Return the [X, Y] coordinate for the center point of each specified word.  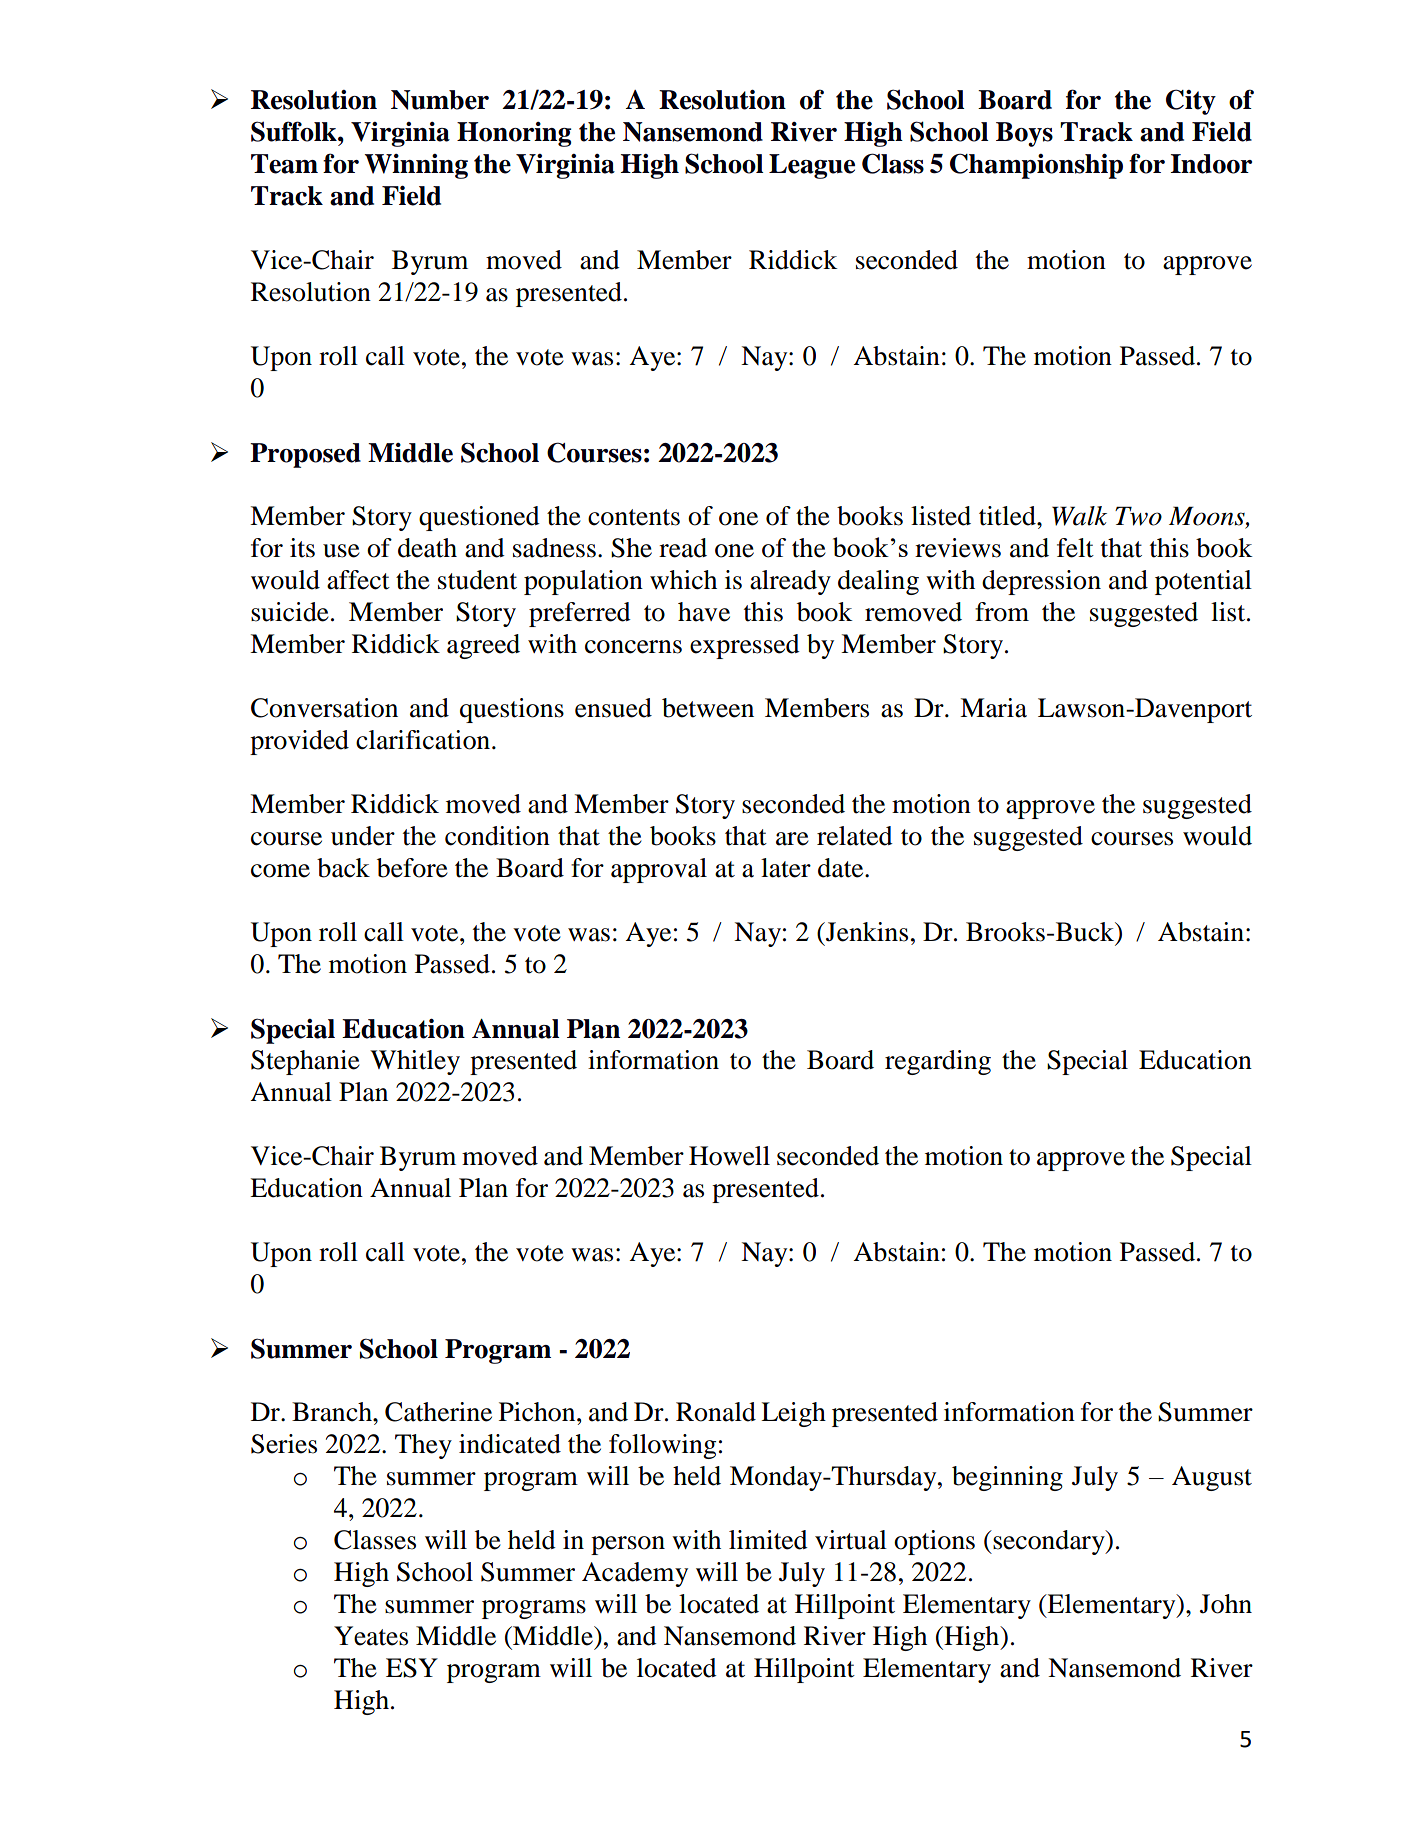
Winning [416, 166]
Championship [1036, 166]
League [812, 166]
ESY [412, 1668]
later [786, 868]
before [412, 868]
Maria [993, 708]
